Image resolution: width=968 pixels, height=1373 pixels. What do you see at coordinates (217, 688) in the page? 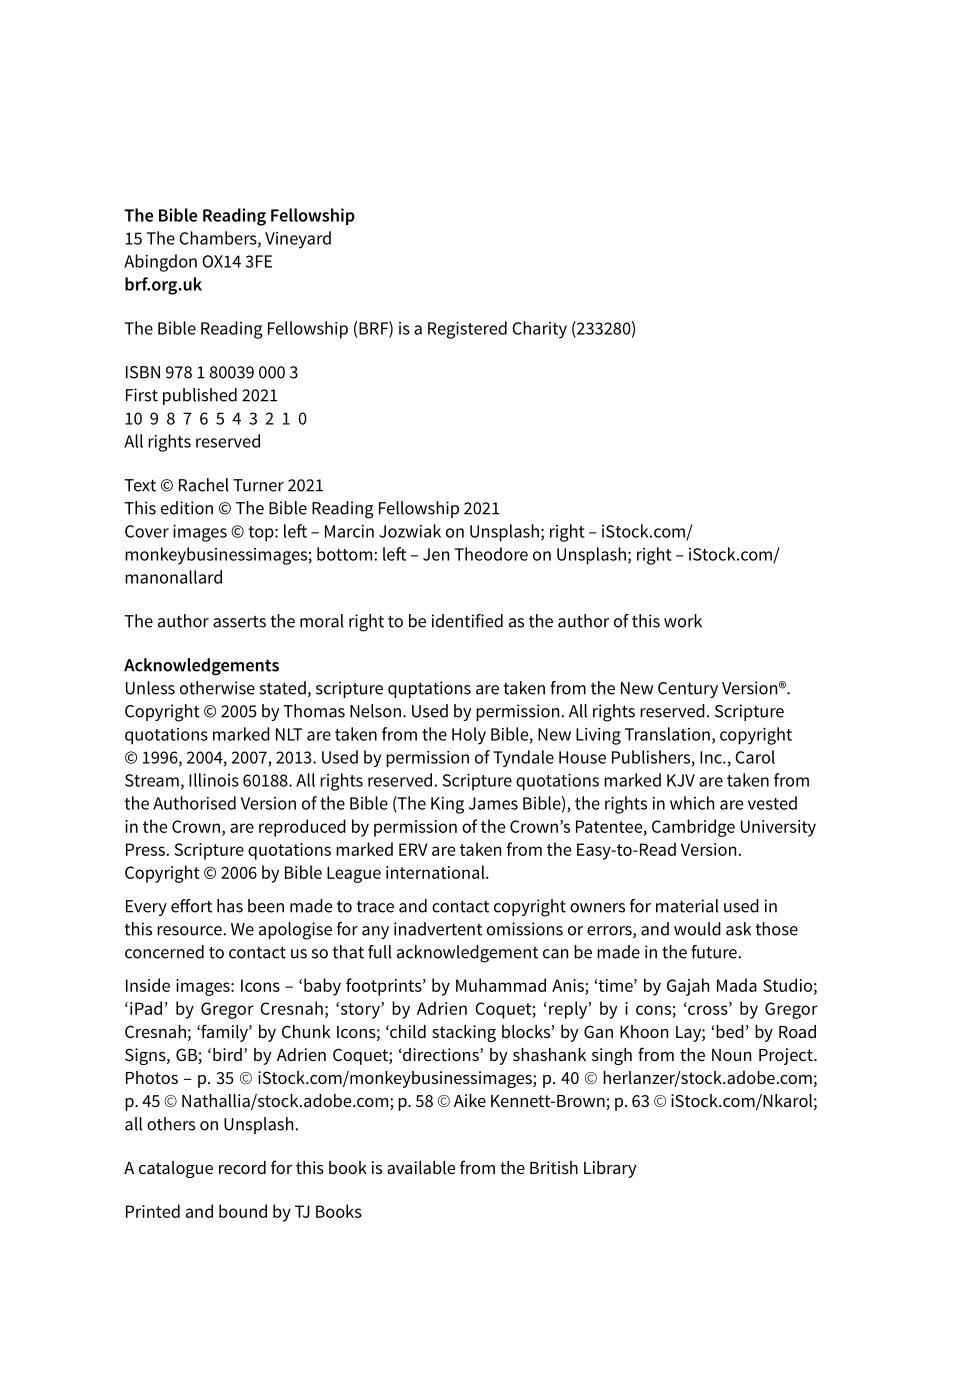
I see `otherwise` at bounding box center [217, 688].
